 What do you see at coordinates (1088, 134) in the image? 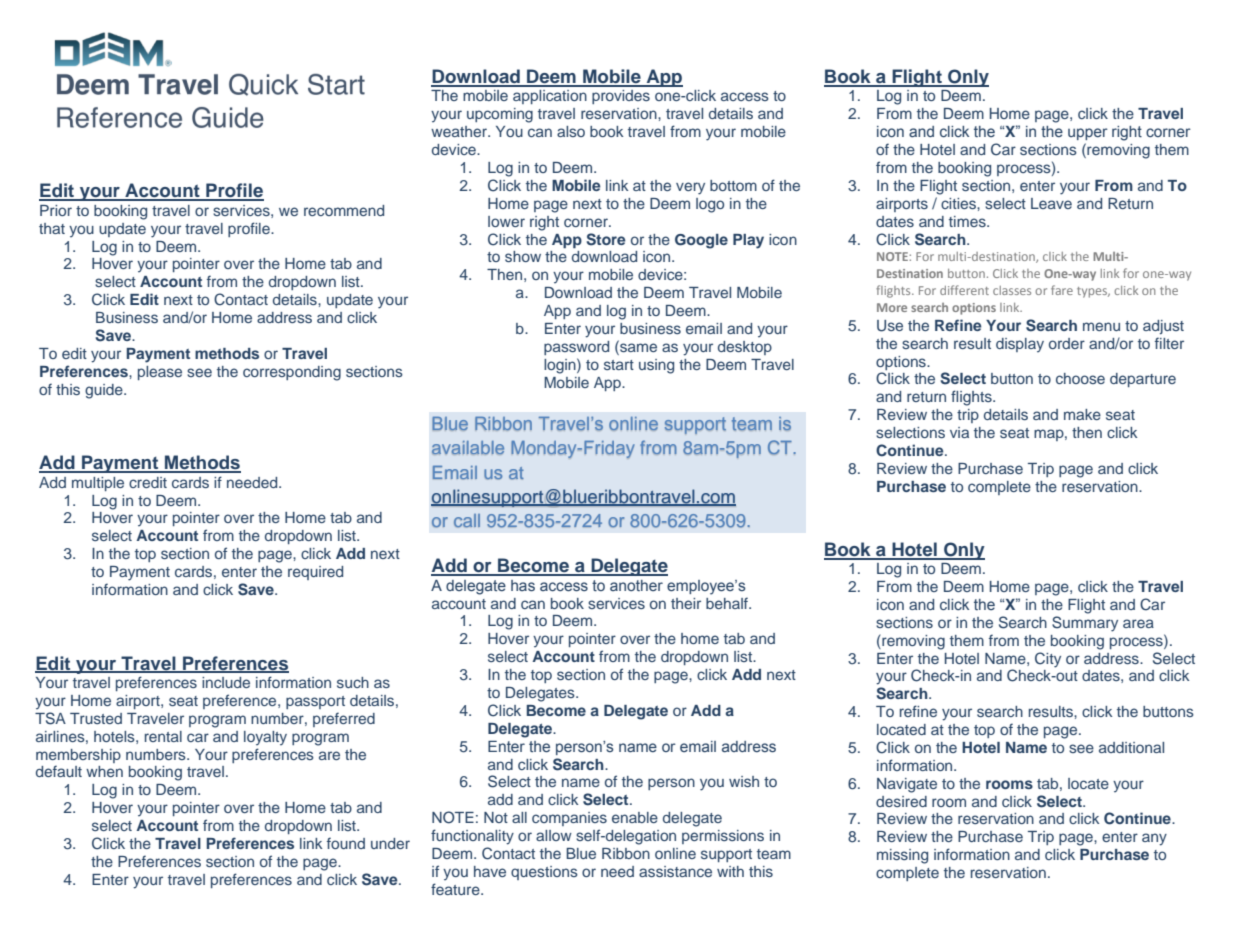
I see `upper` at bounding box center [1088, 134].
